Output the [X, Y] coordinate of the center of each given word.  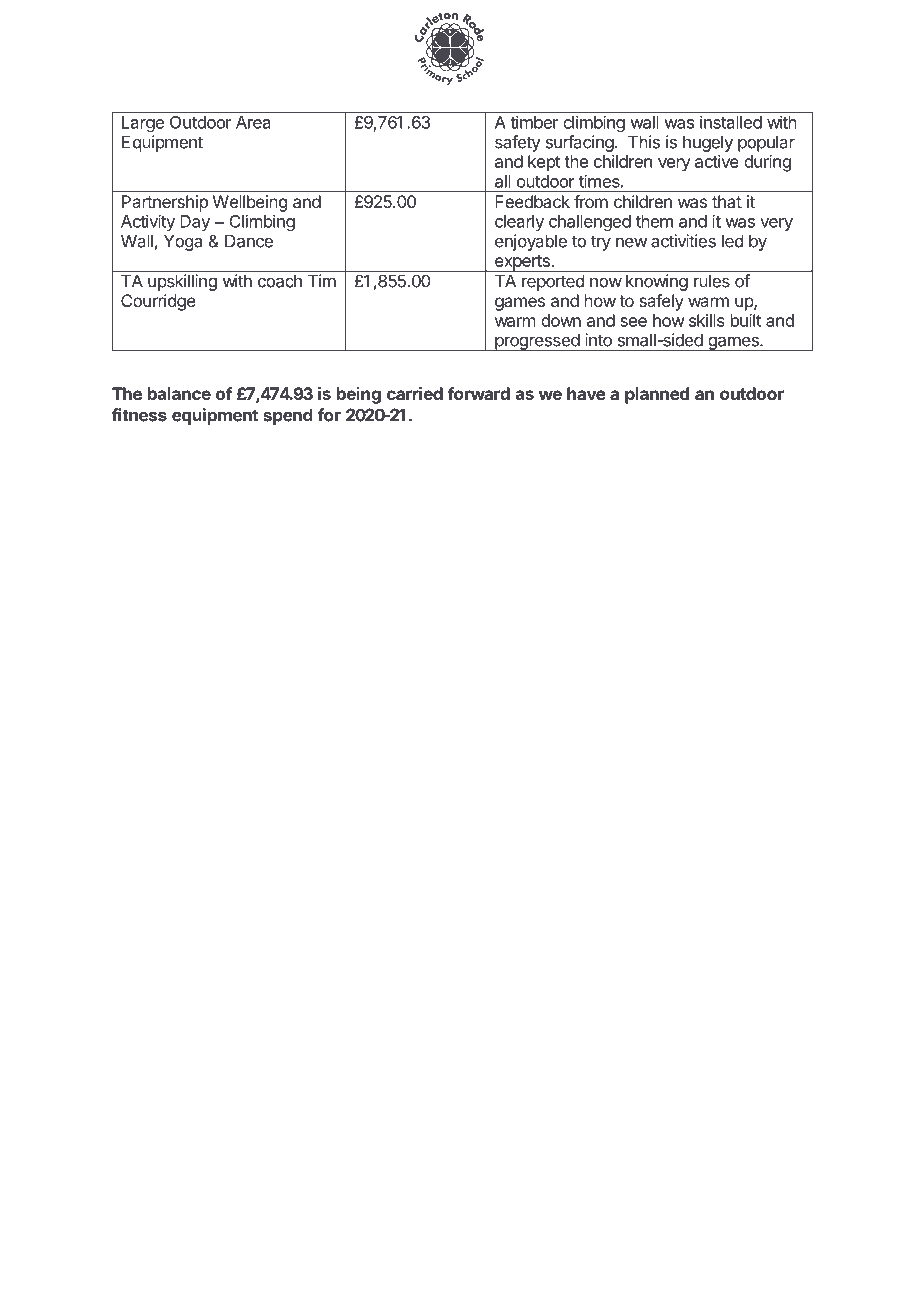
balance [179, 393]
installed [731, 122]
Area [253, 122]
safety [518, 143]
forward [479, 393]
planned [657, 395]
